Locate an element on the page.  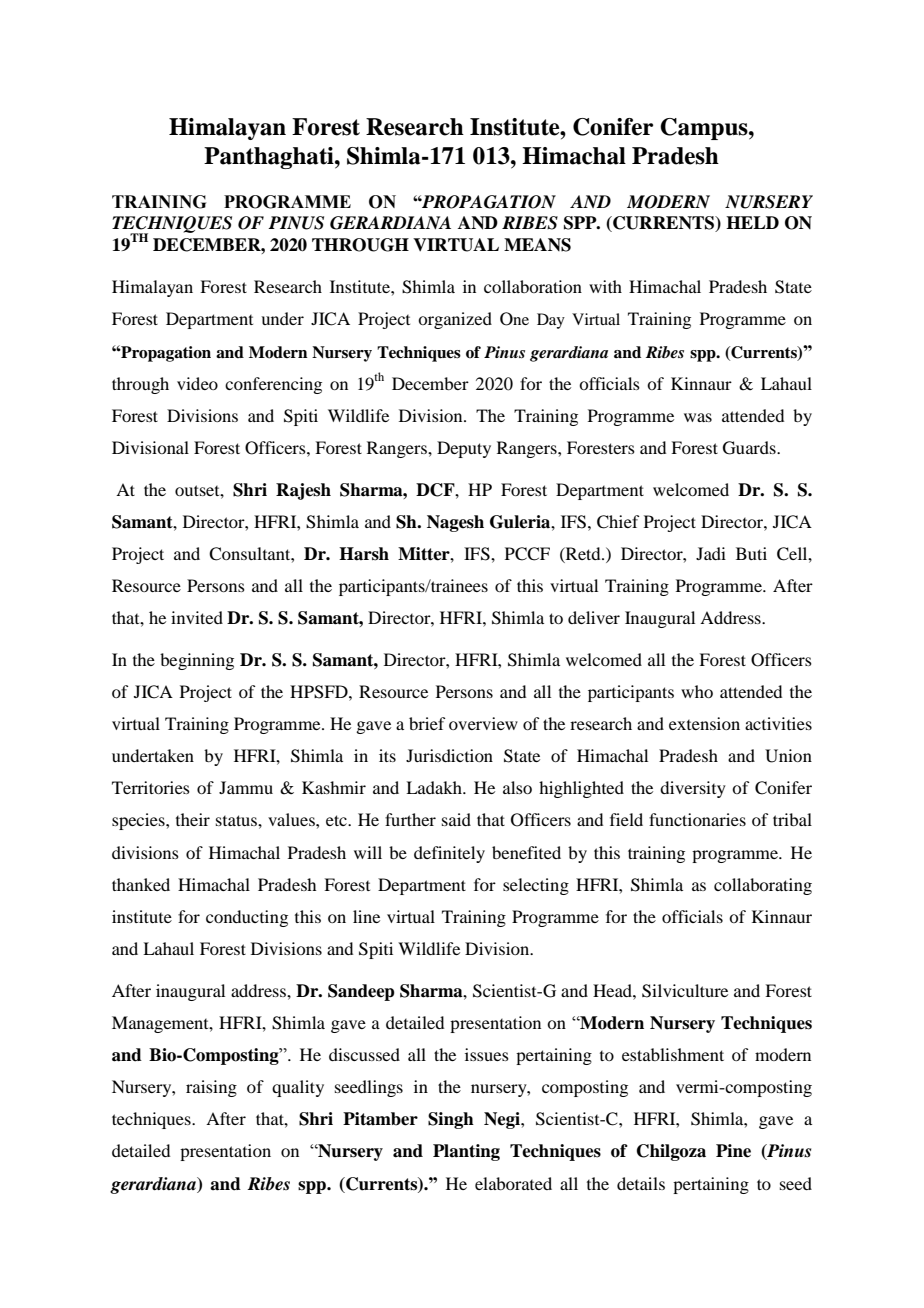
beginning is located at coordinates (197, 661).
